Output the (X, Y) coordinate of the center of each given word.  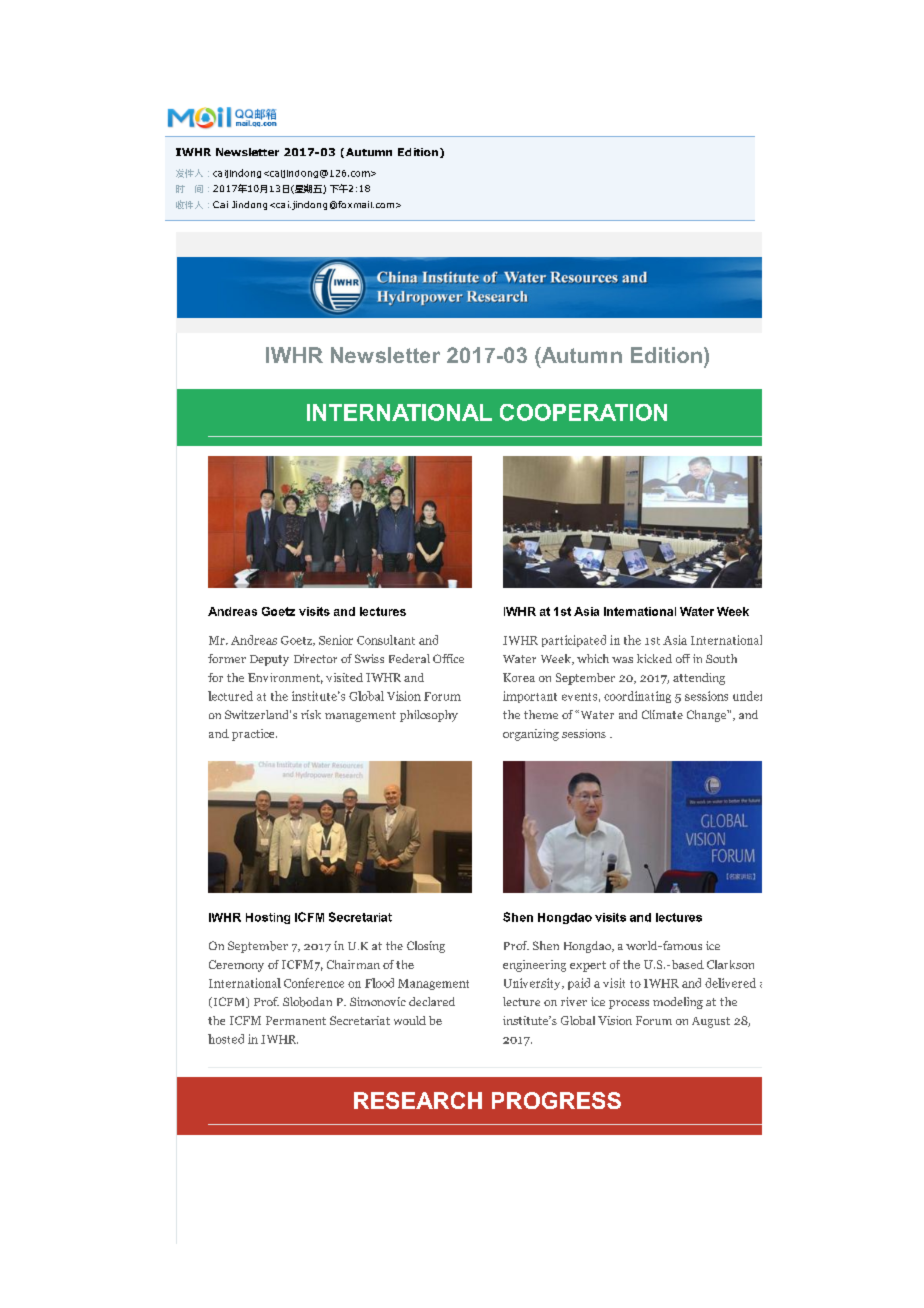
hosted (226, 1039)
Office (448, 658)
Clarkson (730, 964)
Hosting (268, 918)
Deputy (269, 660)
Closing (426, 947)
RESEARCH (418, 1100)
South (721, 658)
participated (574, 641)
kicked (654, 658)
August (711, 1022)
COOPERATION (583, 412)
